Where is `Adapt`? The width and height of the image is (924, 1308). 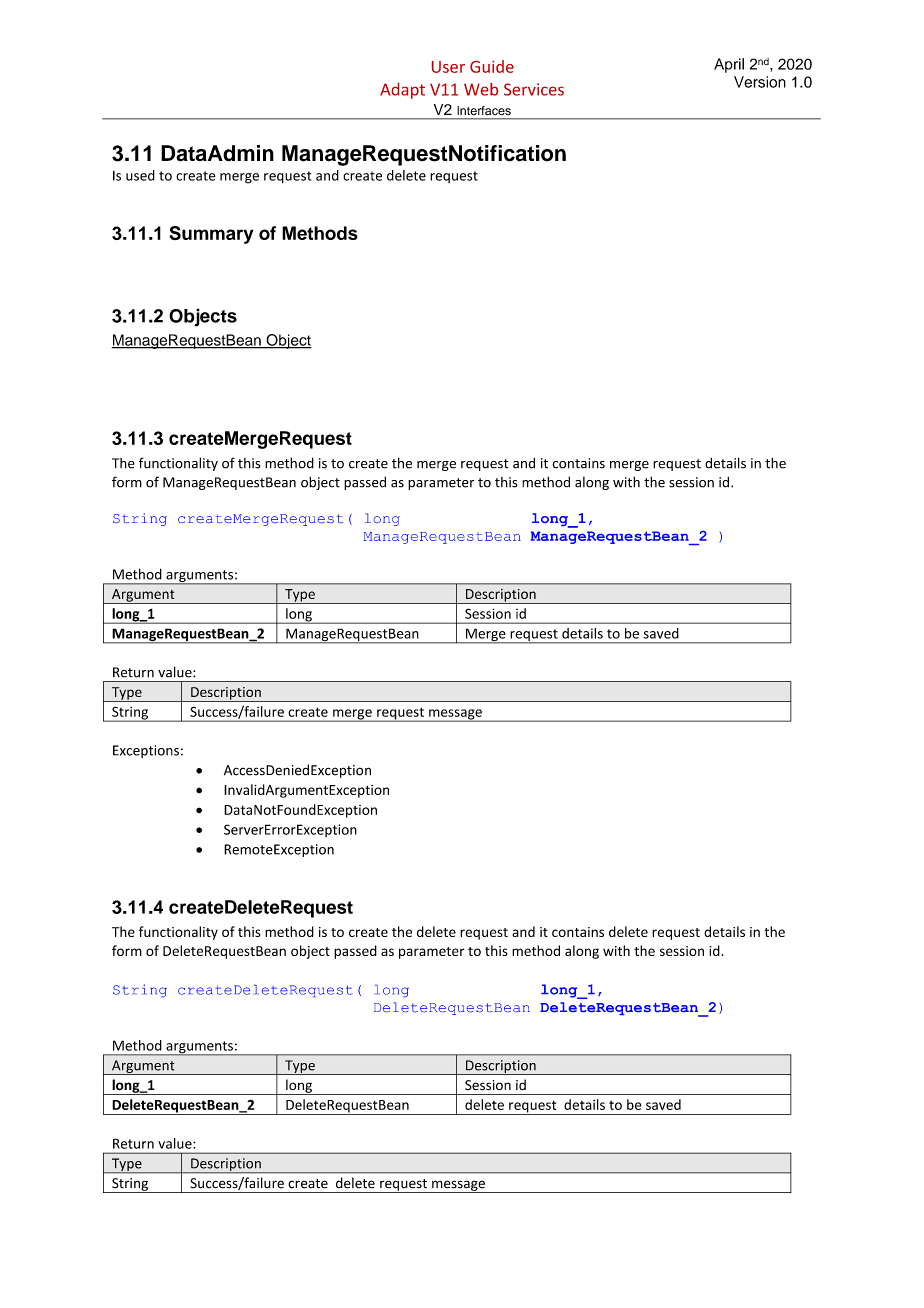 Adapt is located at coordinates (402, 91).
